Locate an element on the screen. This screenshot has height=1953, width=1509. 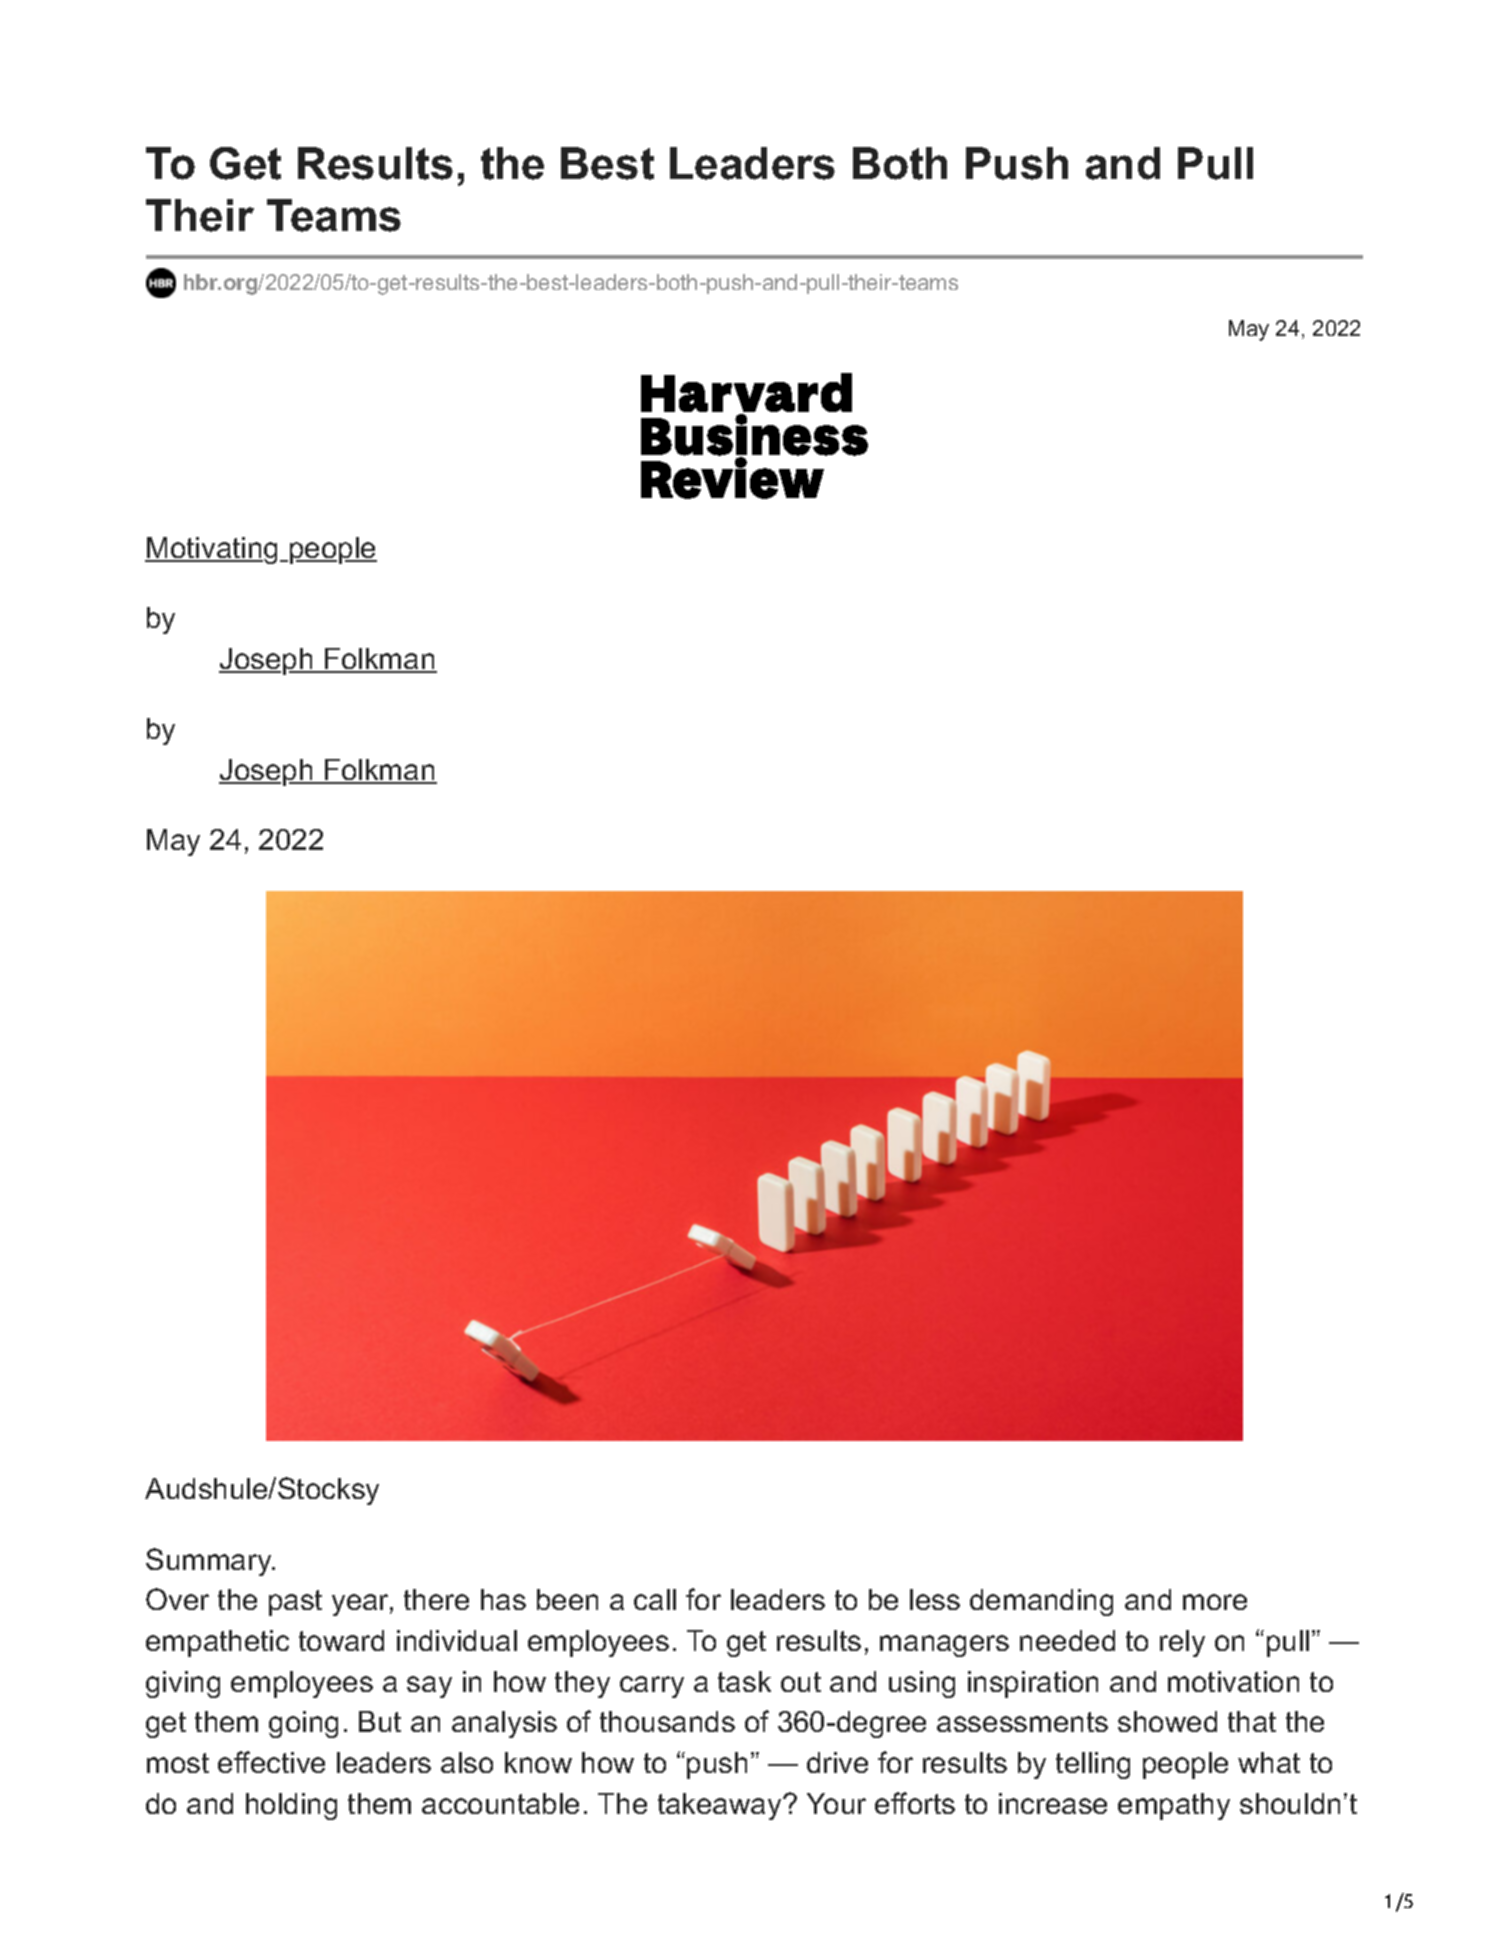
effective is located at coordinates (271, 1762).
